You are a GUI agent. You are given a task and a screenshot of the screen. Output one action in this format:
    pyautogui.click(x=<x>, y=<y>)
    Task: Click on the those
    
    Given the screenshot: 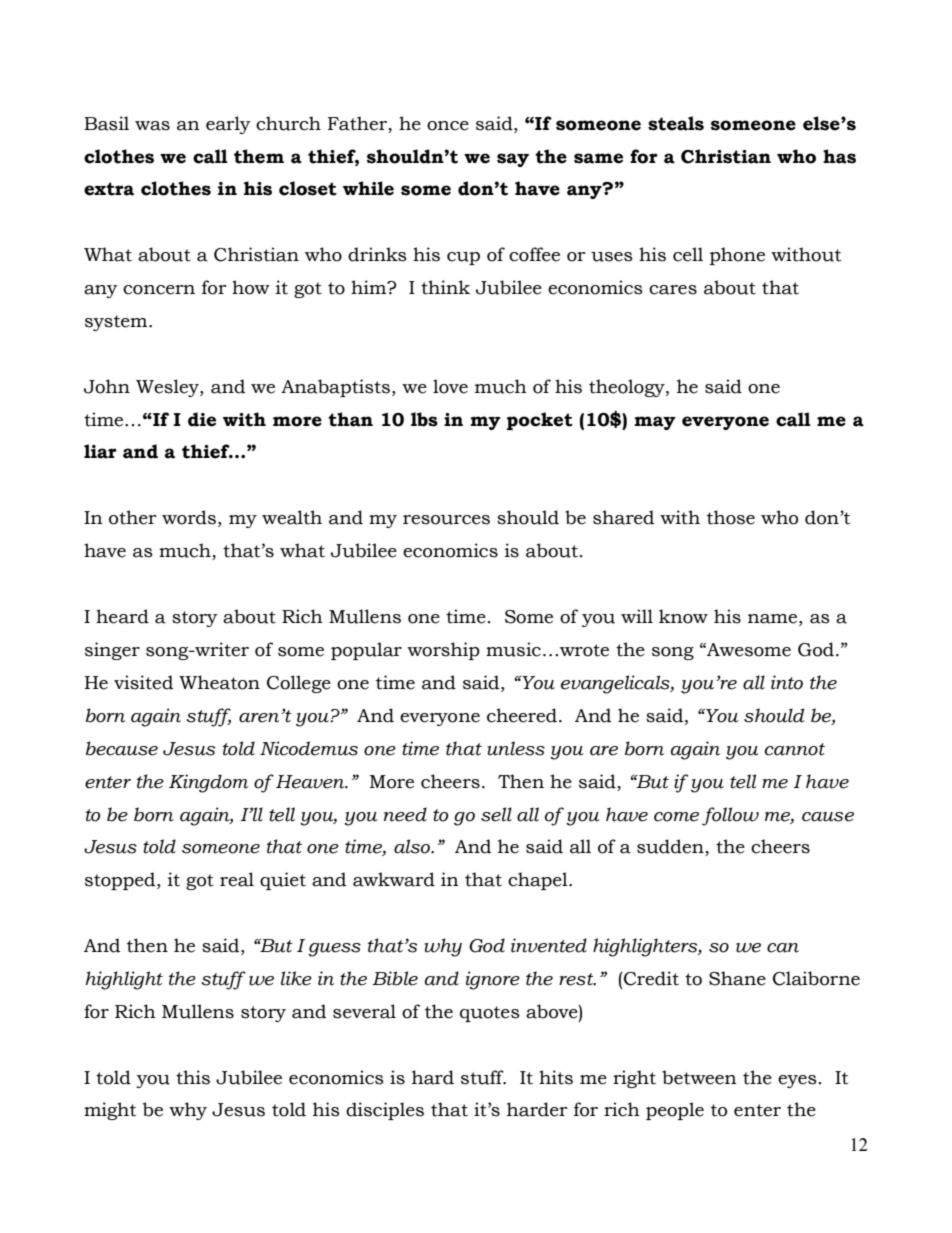 What is the action you would take?
    pyautogui.click(x=731, y=517)
